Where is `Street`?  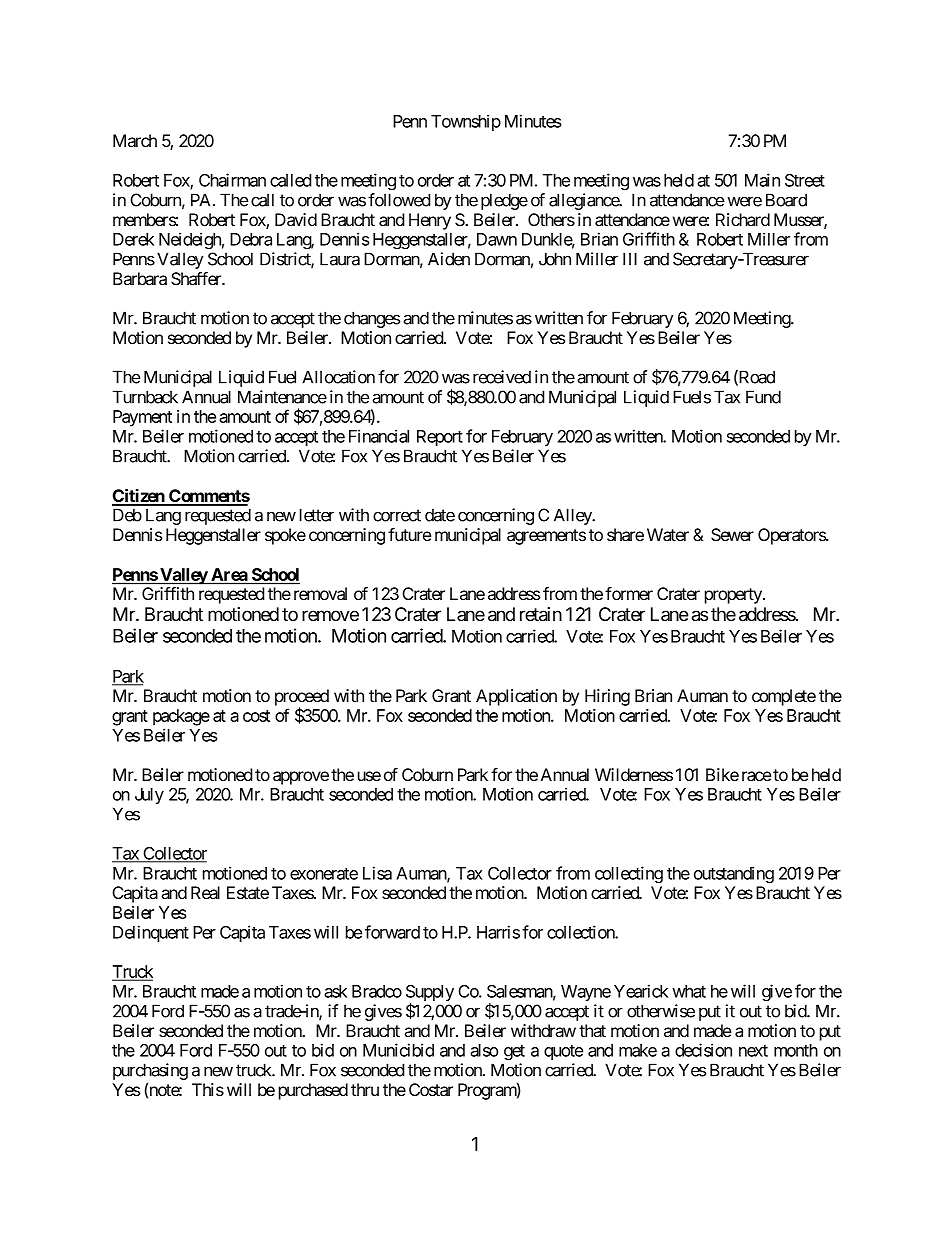 Street is located at coordinates (805, 180).
